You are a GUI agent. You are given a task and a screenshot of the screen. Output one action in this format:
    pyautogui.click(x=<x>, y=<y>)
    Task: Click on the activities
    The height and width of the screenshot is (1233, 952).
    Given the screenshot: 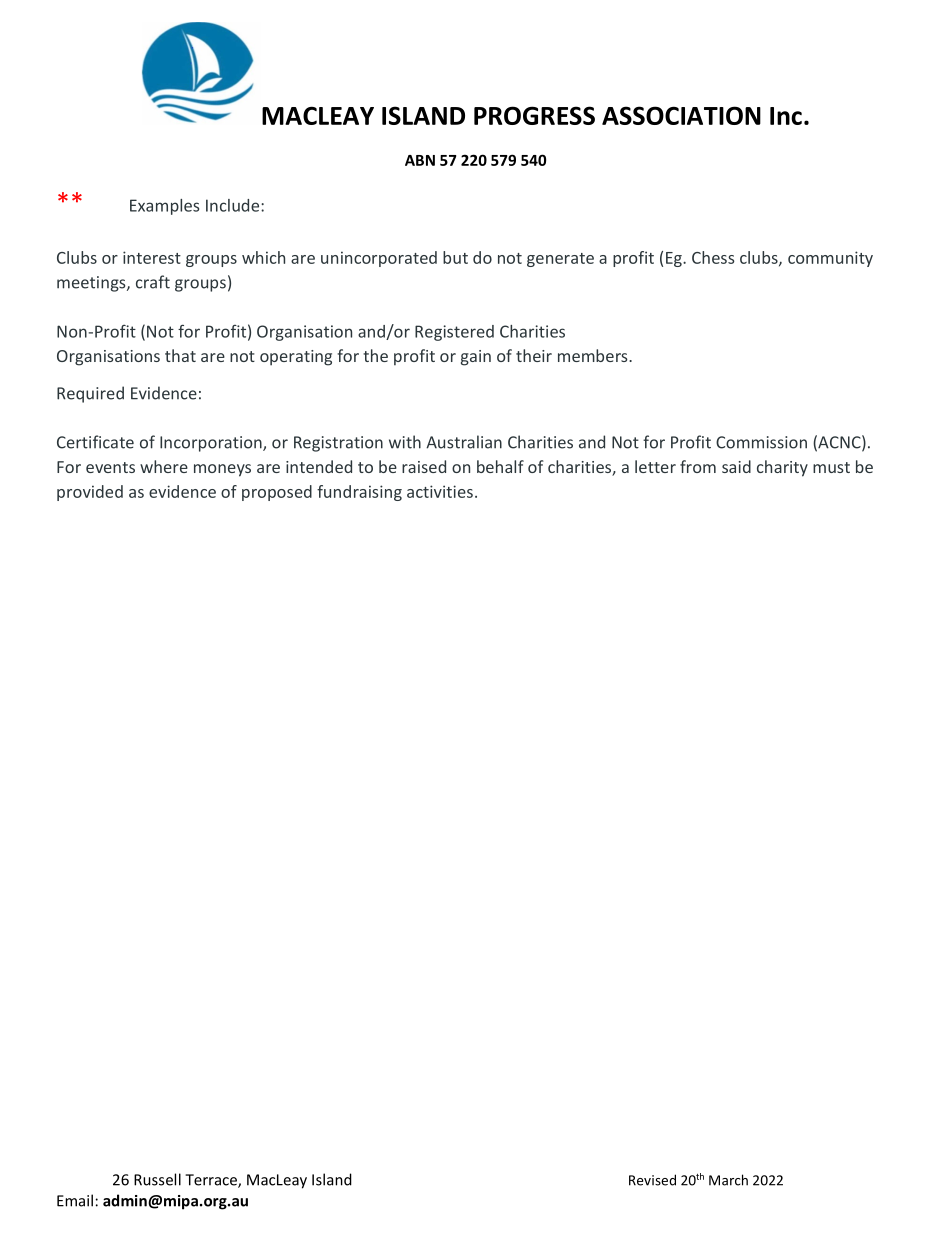 What is the action you would take?
    pyautogui.click(x=440, y=491)
